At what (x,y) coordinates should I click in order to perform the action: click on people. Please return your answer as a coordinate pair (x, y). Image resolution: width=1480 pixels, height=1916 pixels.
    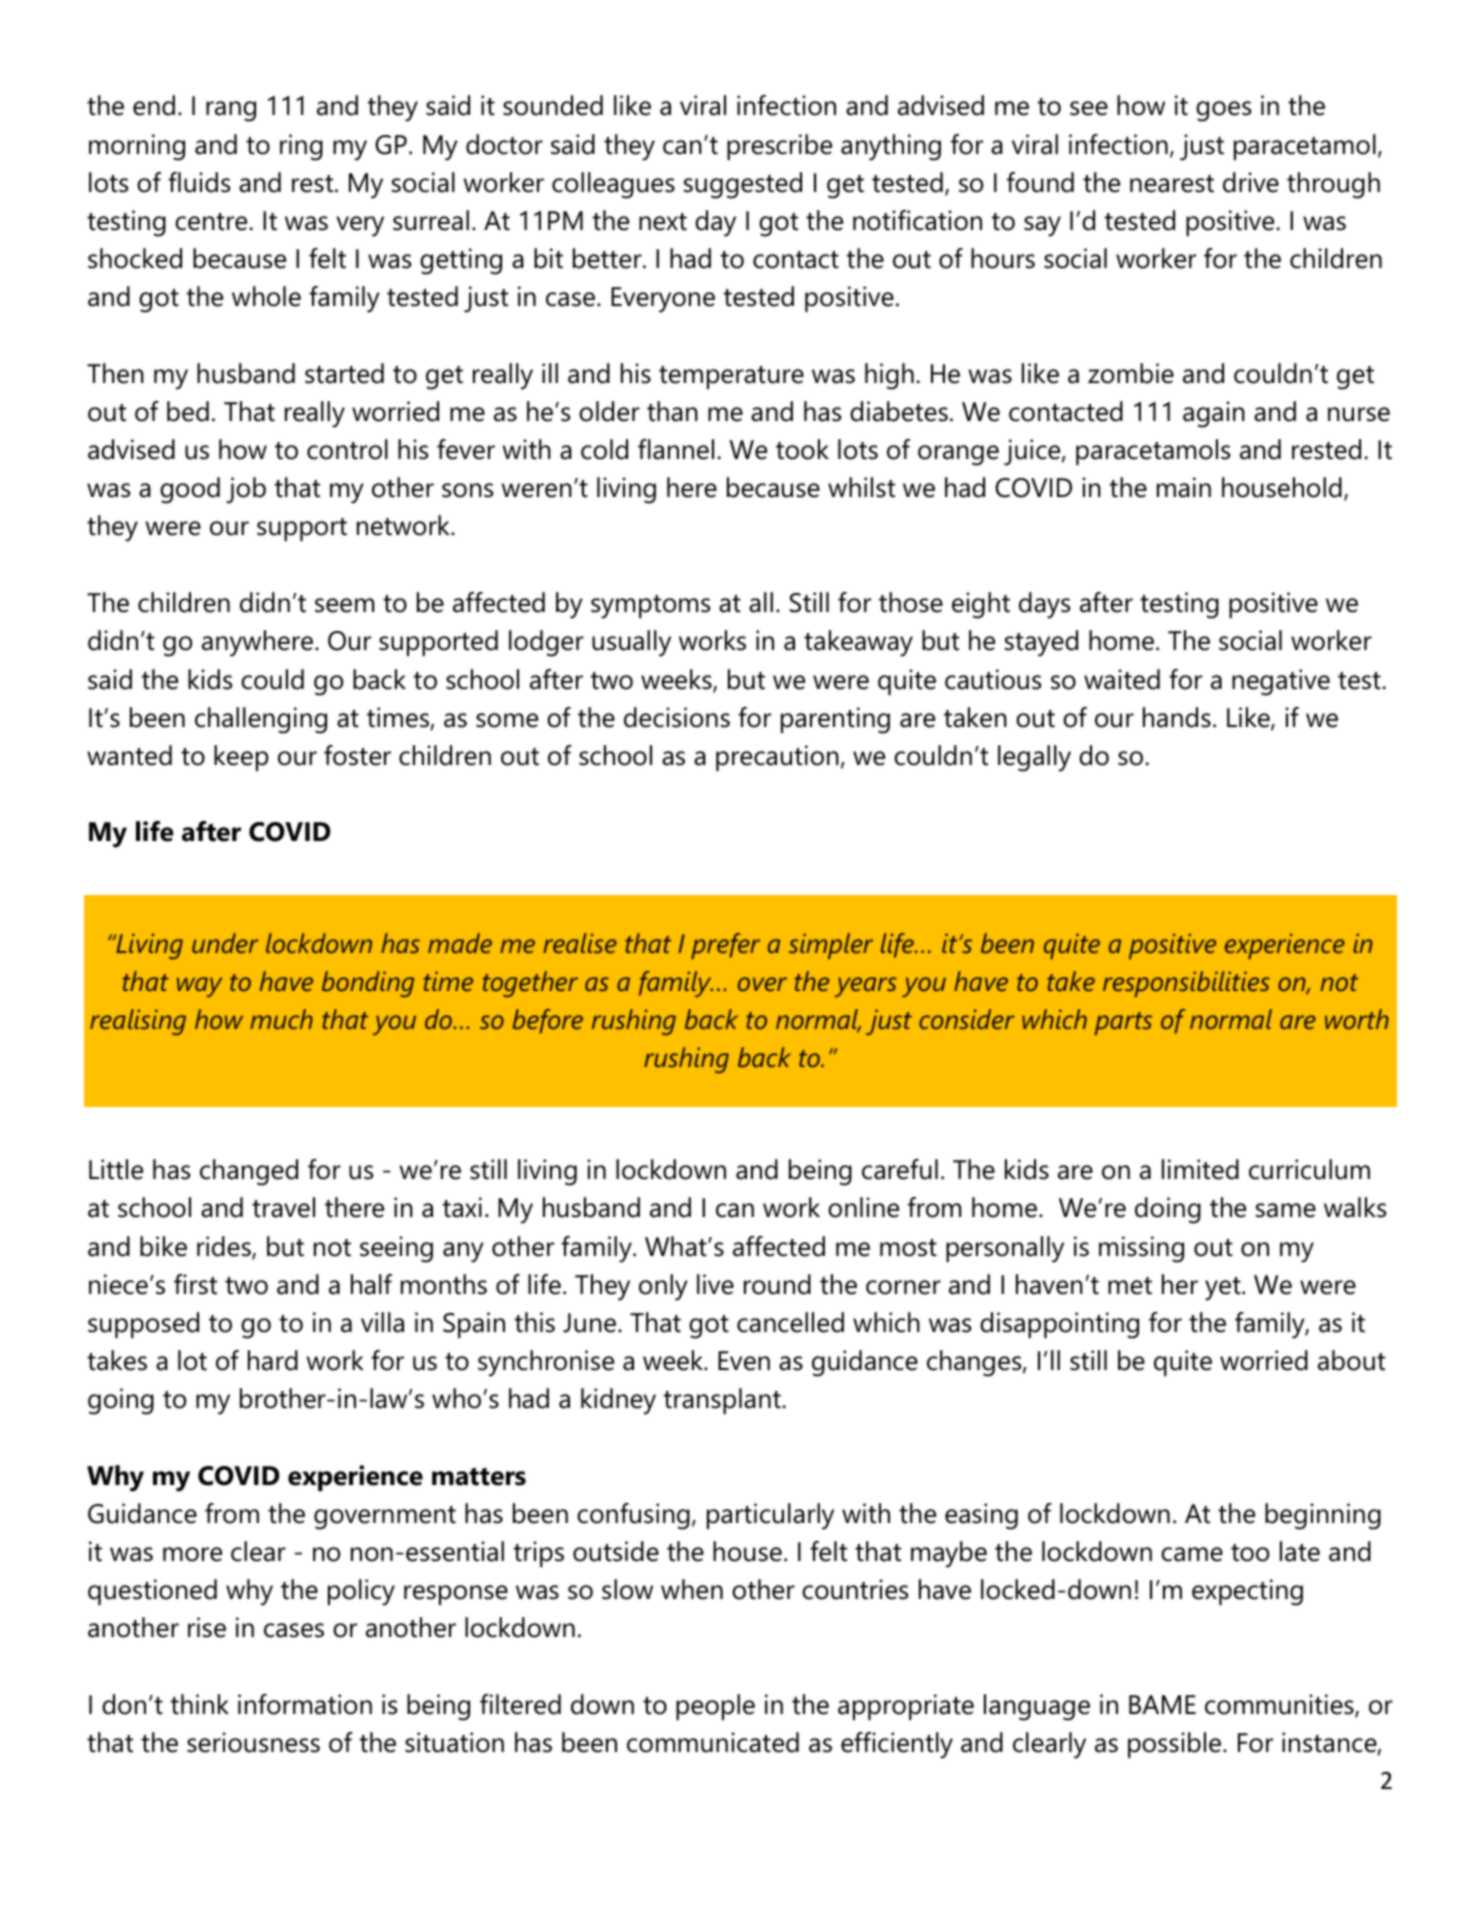
    Looking at the image, I should click on (715, 1707).
